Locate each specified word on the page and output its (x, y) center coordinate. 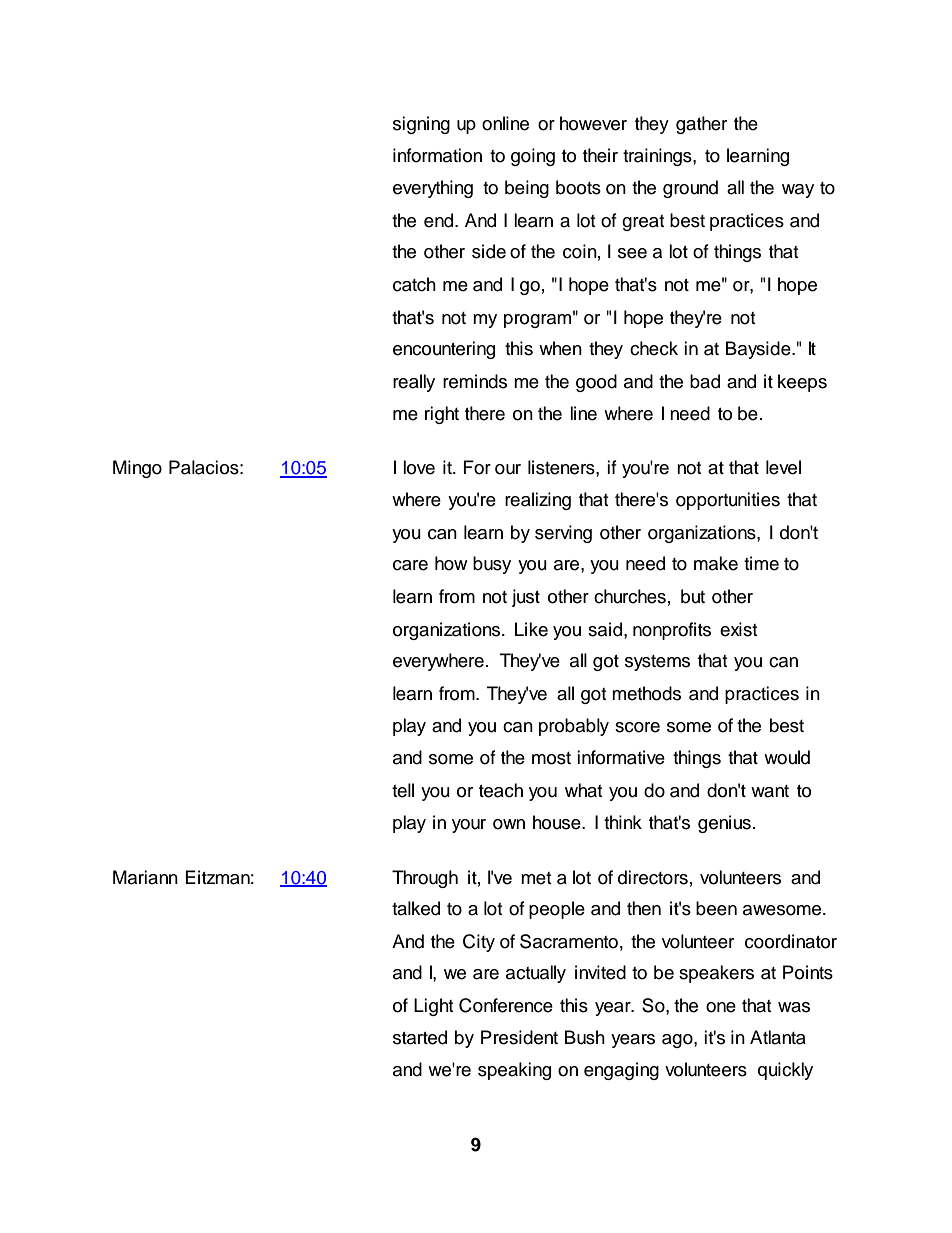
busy (492, 565)
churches (630, 596)
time (761, 563)
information (437, 155)
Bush (585, 1037)
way (798, 191)
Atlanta (778, 1037)
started (420, 1037)
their (600, 155)
